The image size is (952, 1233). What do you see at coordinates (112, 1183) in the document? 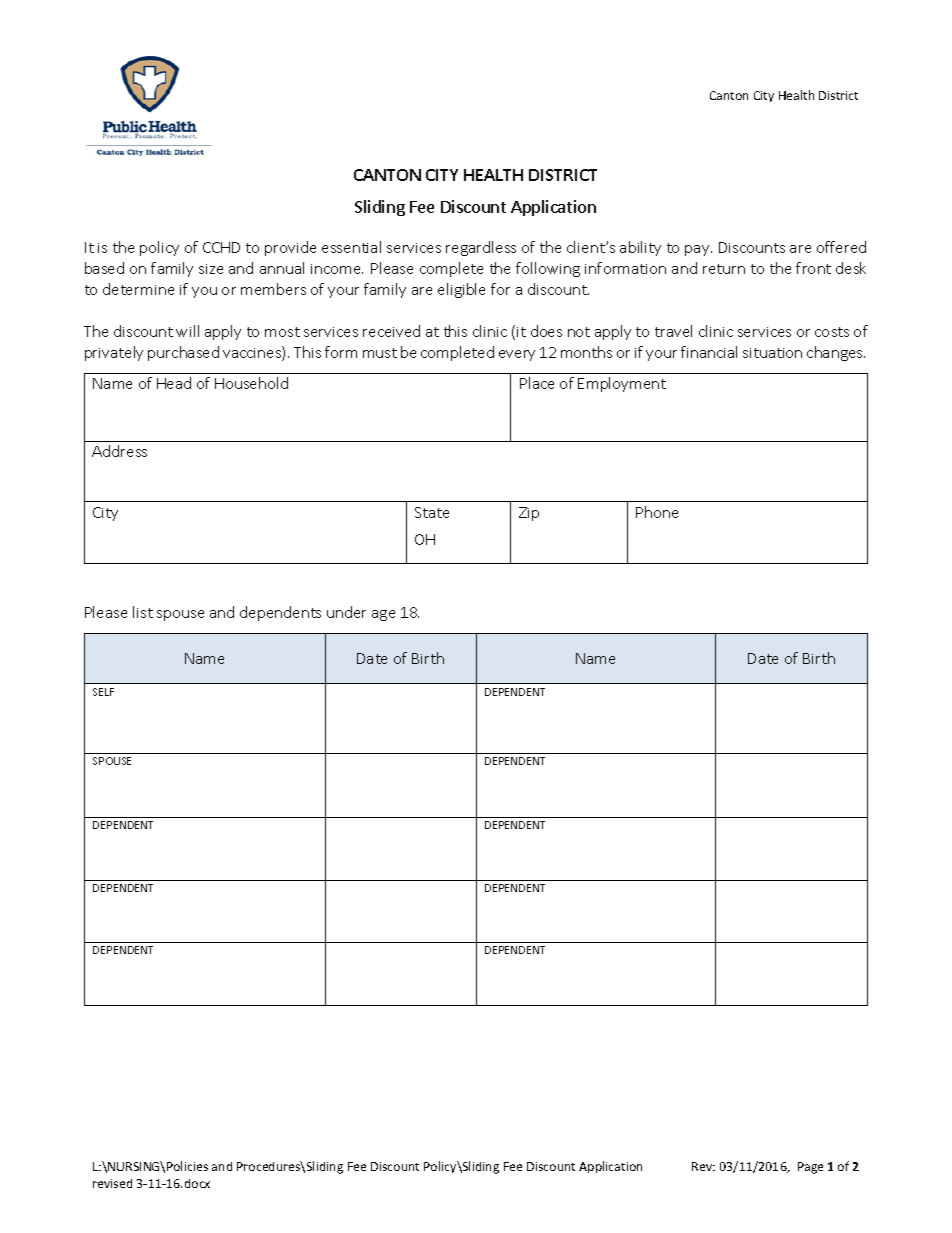
I see `revised` at bounding box center [112, 1183].
